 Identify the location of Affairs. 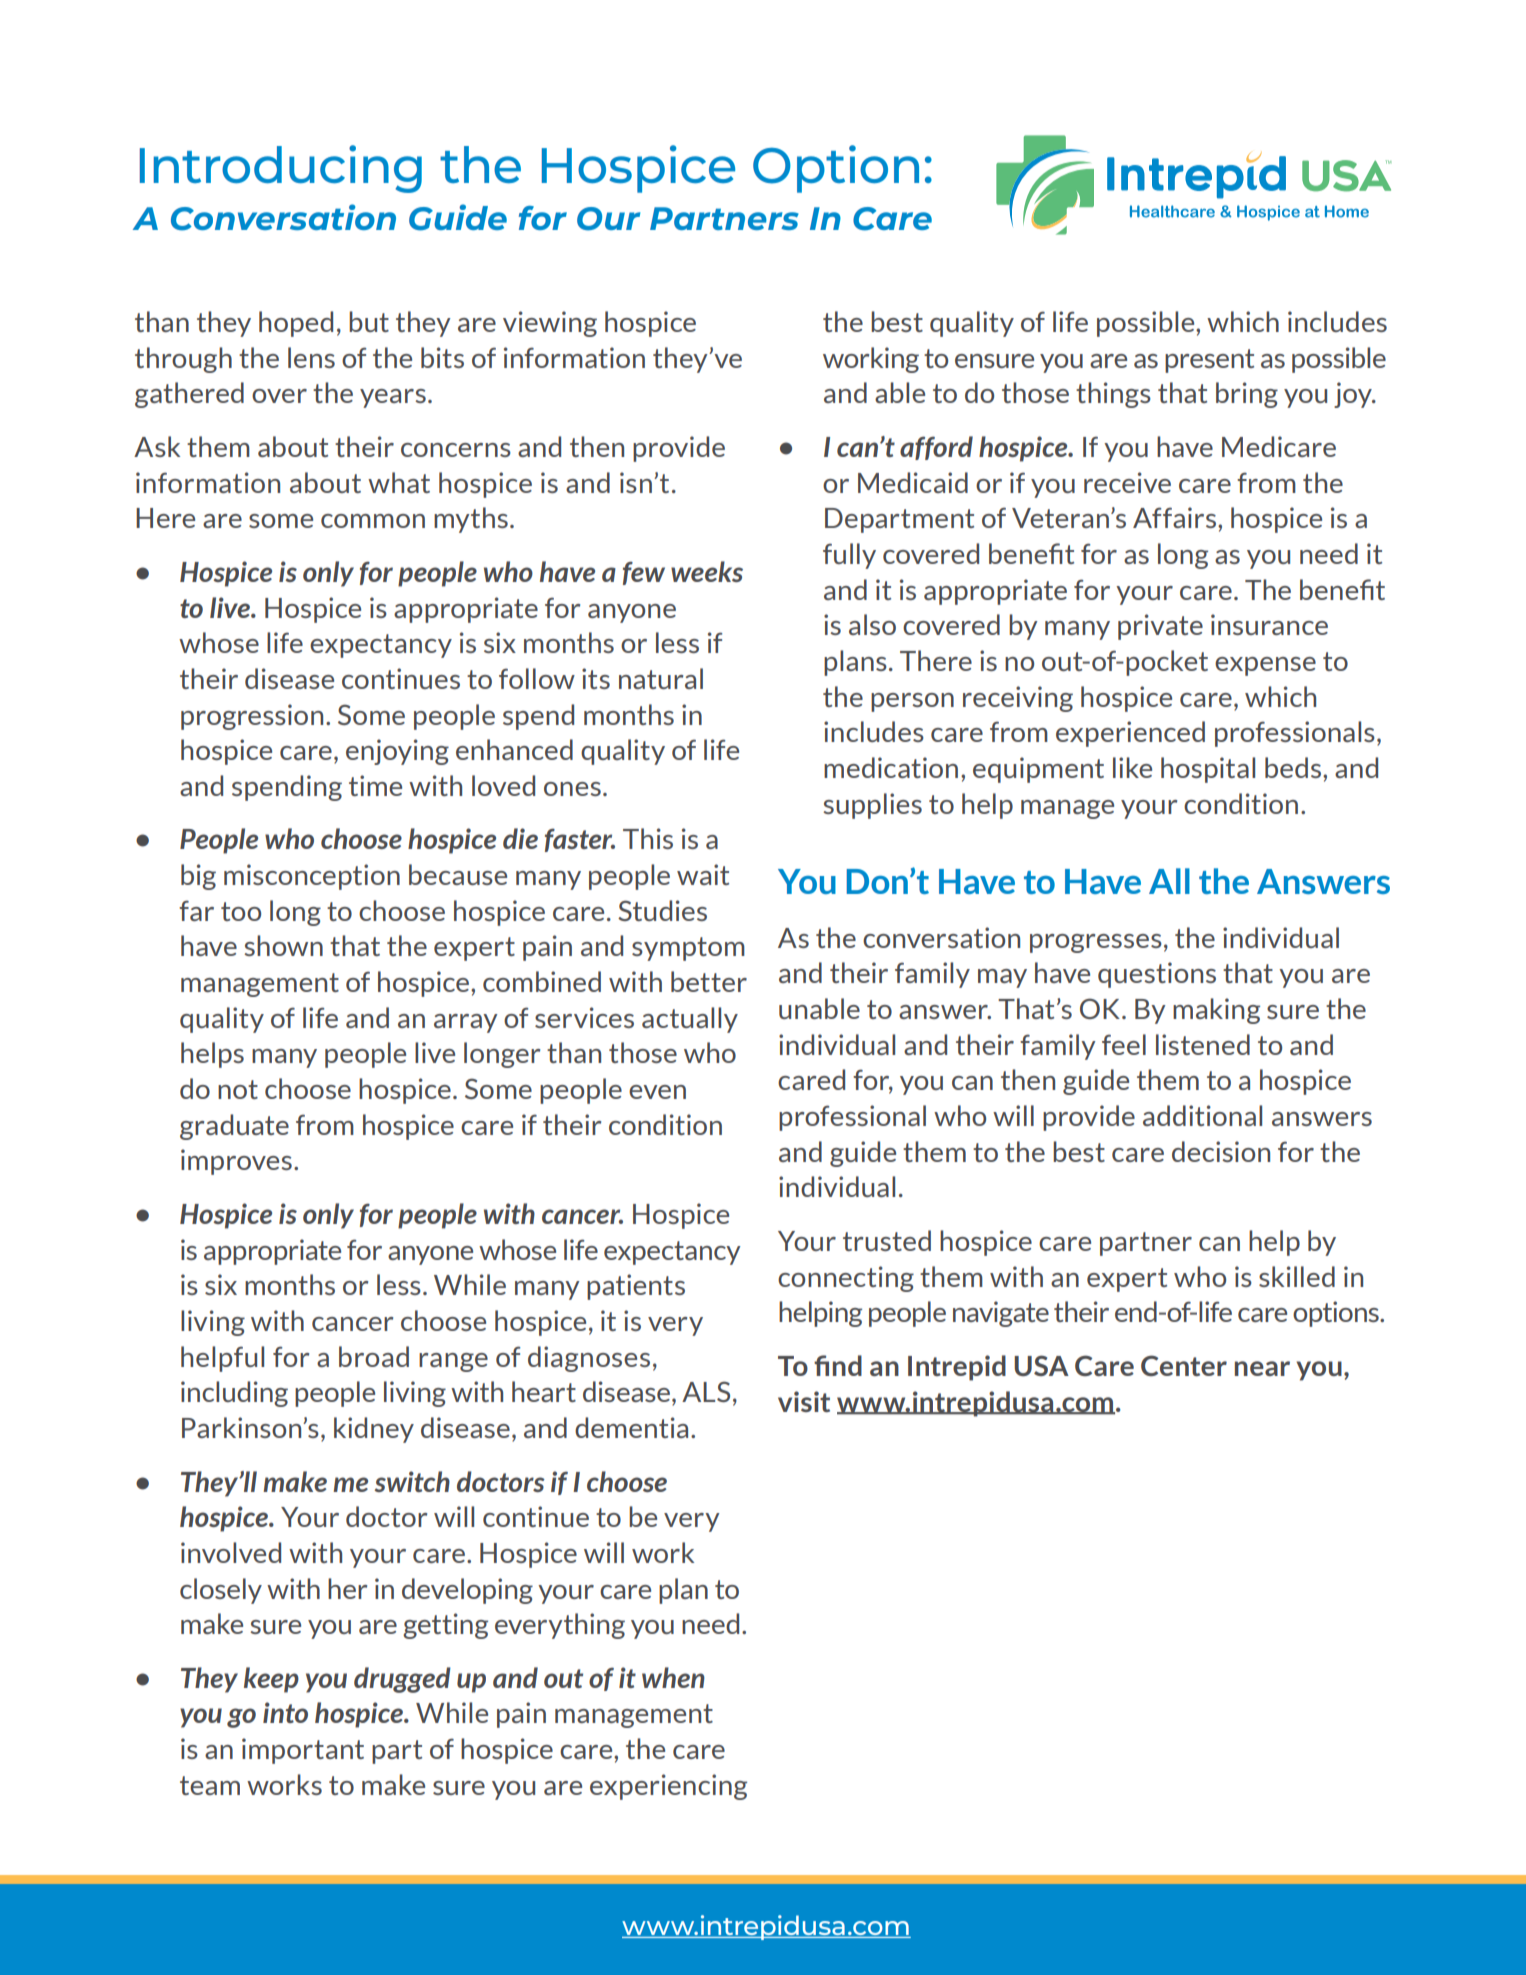
(1174, 517).
